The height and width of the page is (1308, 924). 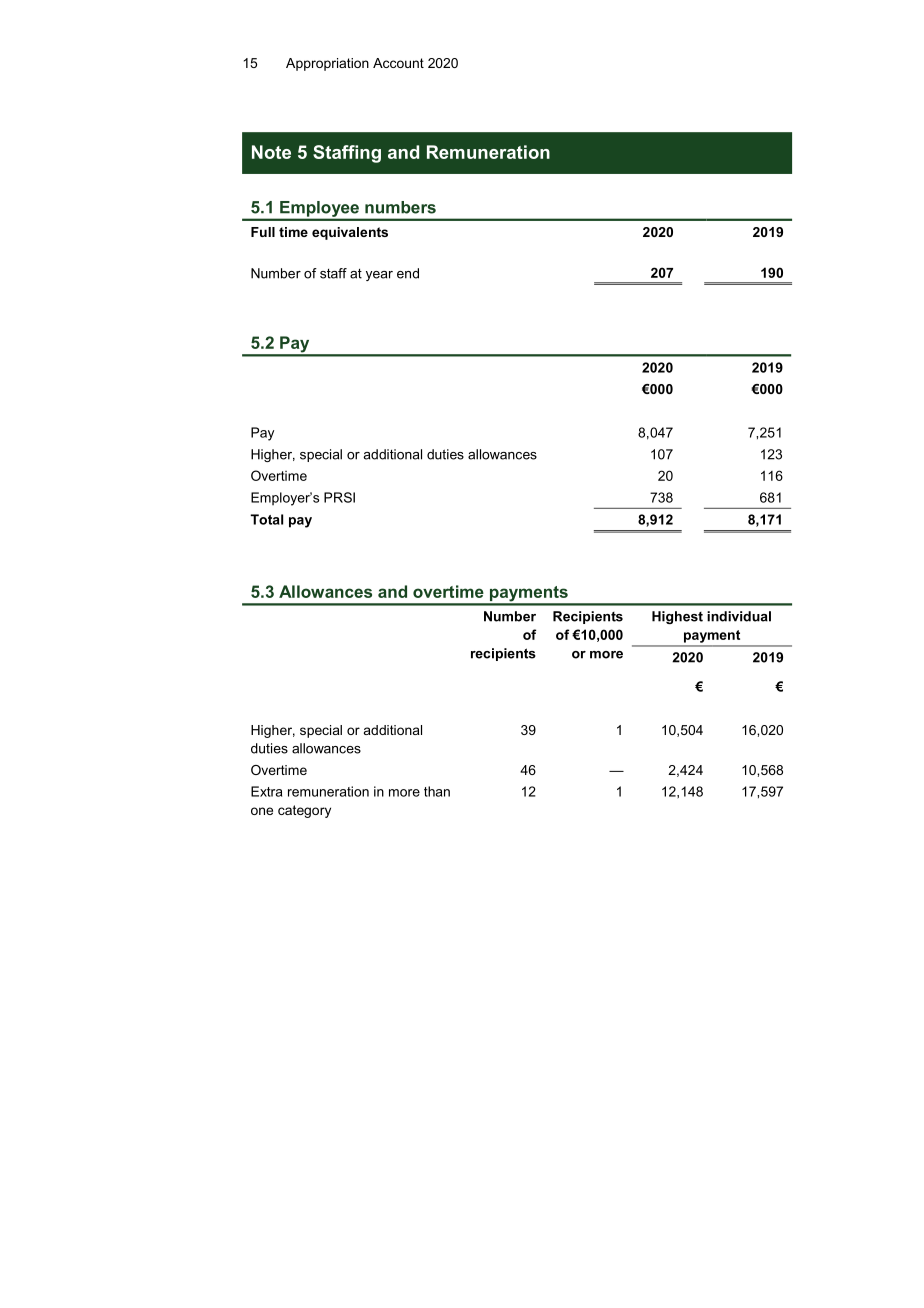 I want to click on individual, so click(x=739, y=616).
